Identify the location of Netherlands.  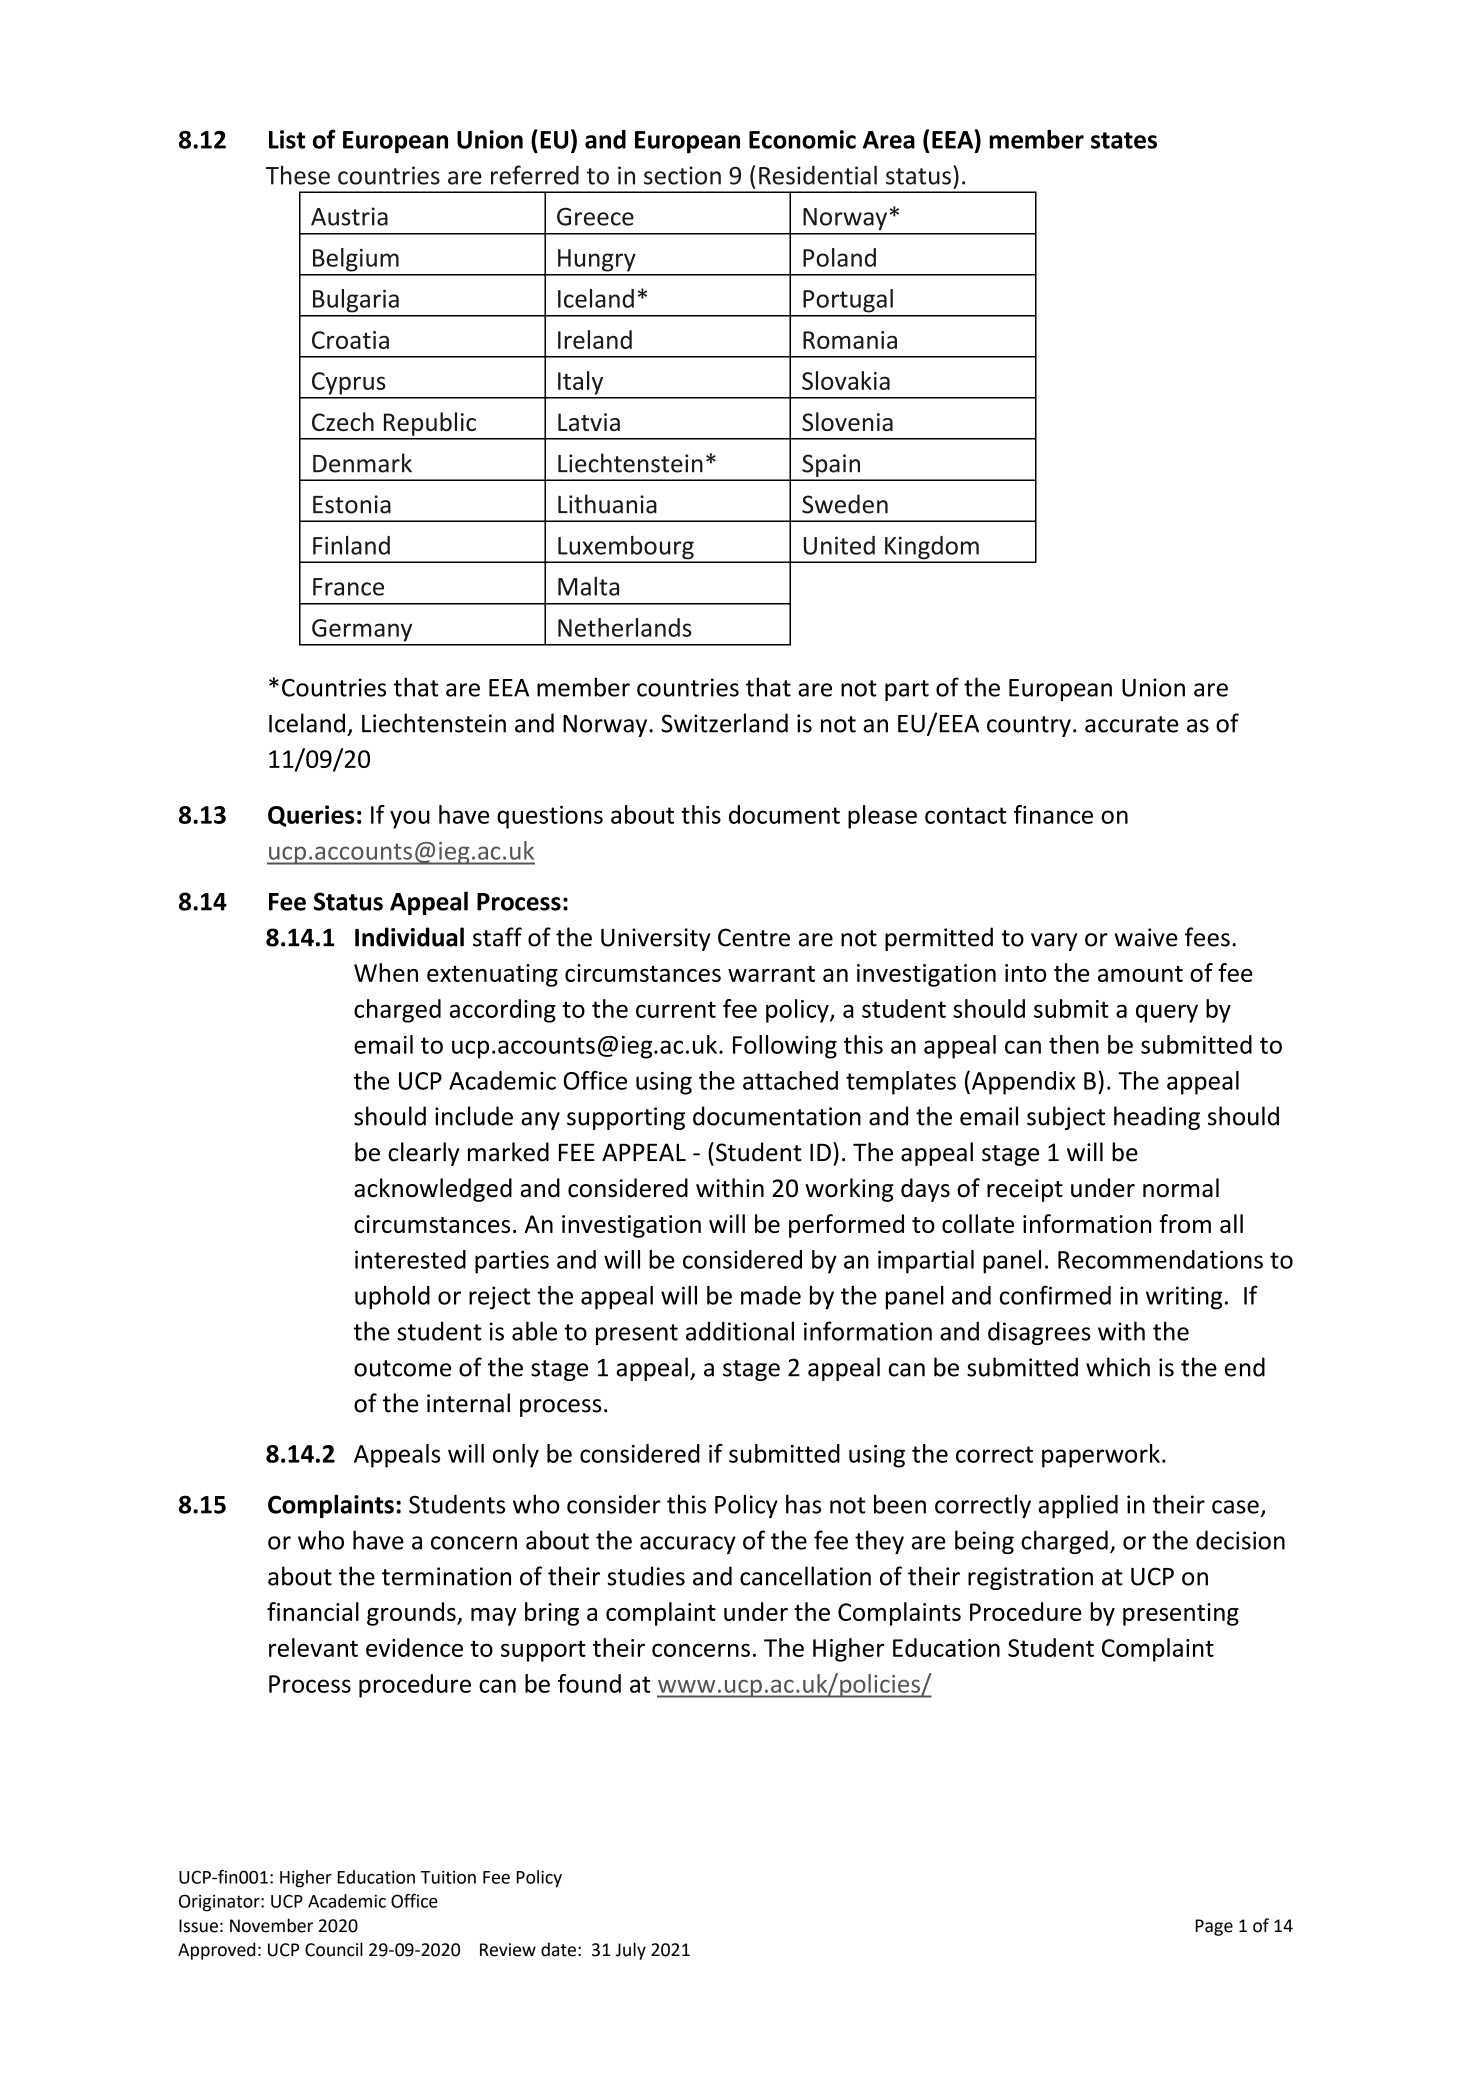
(624, 627).
